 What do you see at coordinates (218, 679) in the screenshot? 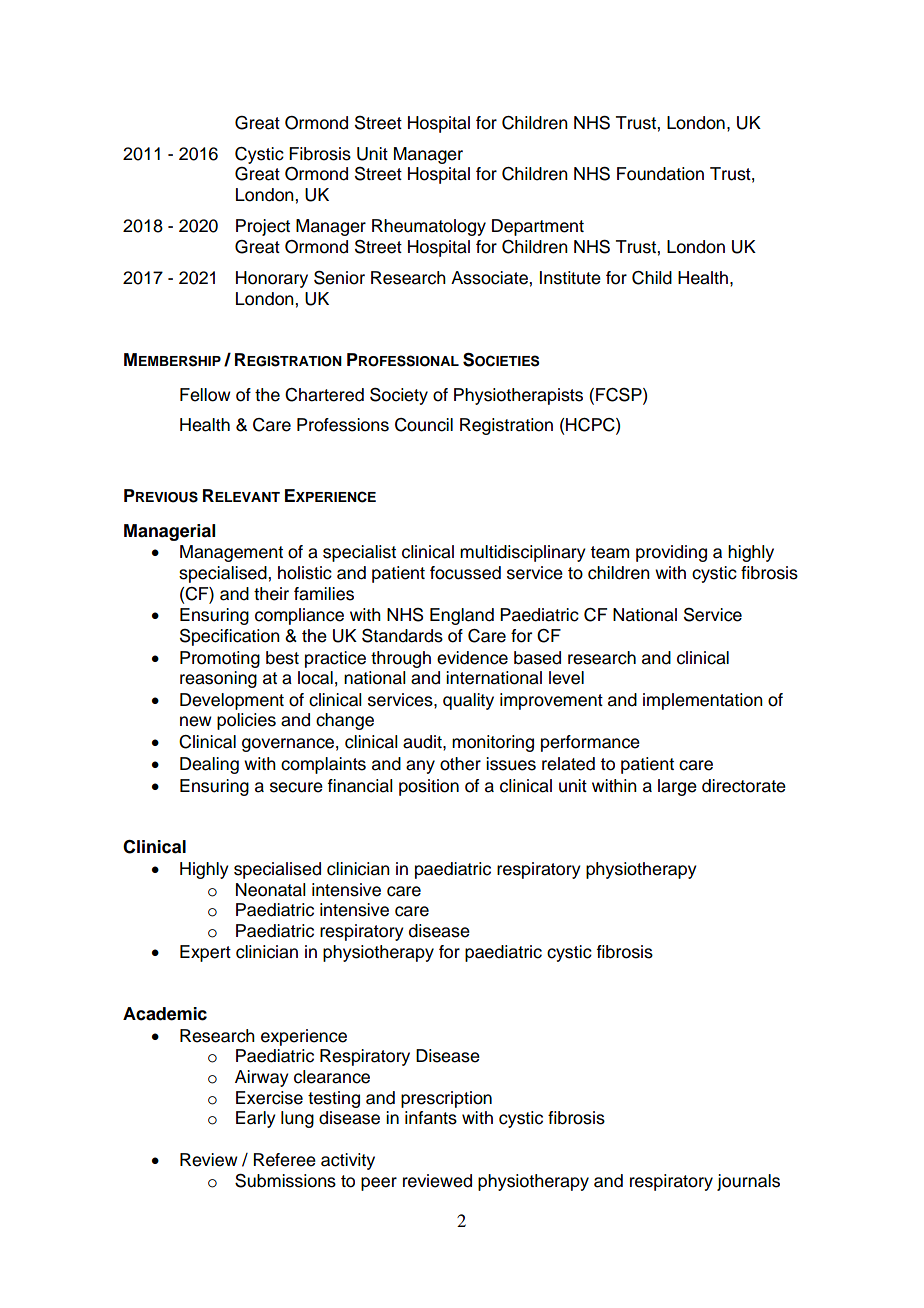
I see `reasoning` at bounding box center [218, 679].
